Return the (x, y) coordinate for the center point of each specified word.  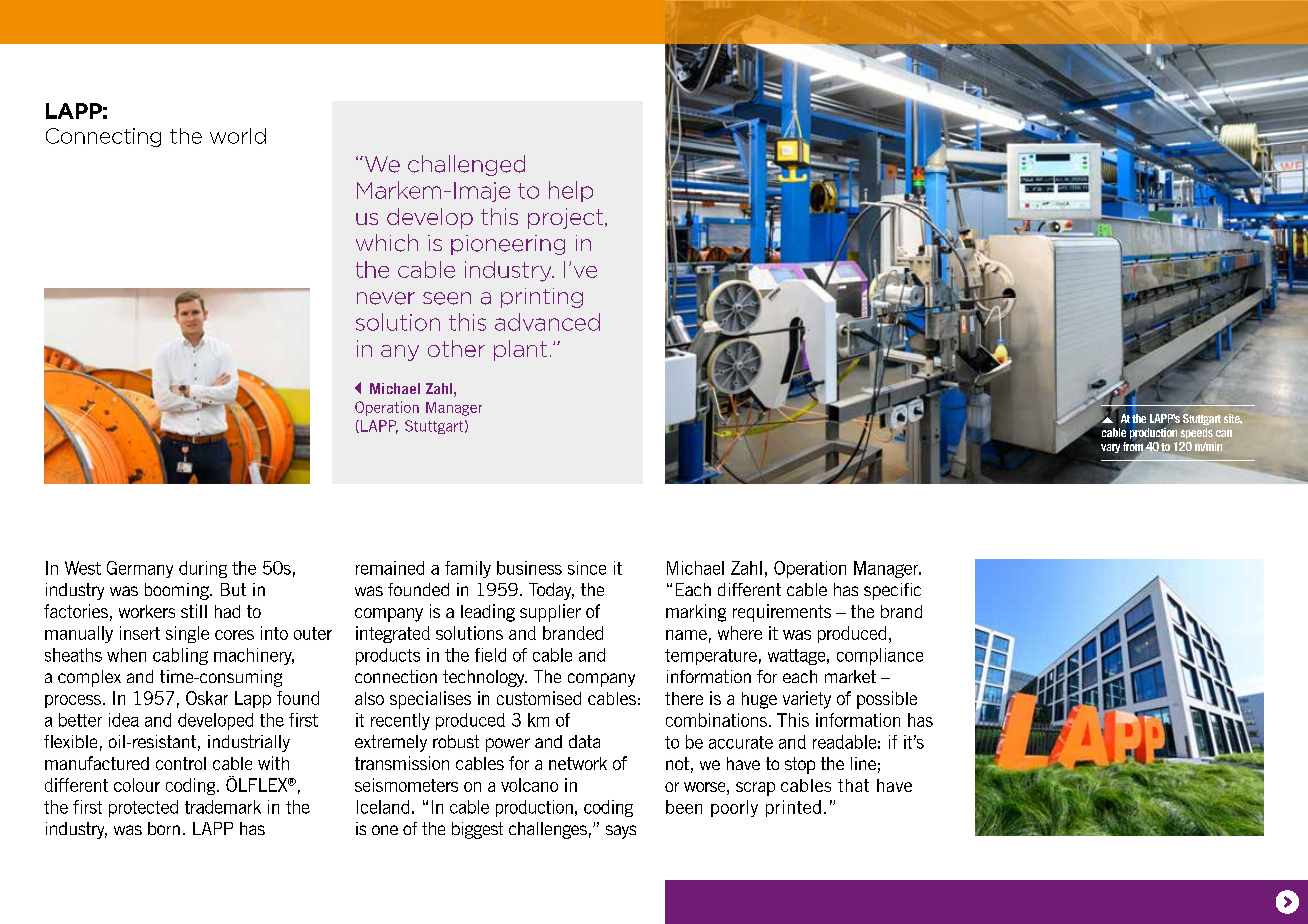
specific (892, 591)
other (456, 348)
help (571, 191)
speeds (1197, 433)
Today (551, 591)
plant (520, 350)
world (238, 136)
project (565, 218)
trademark (223, 807)
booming (178, 591)
